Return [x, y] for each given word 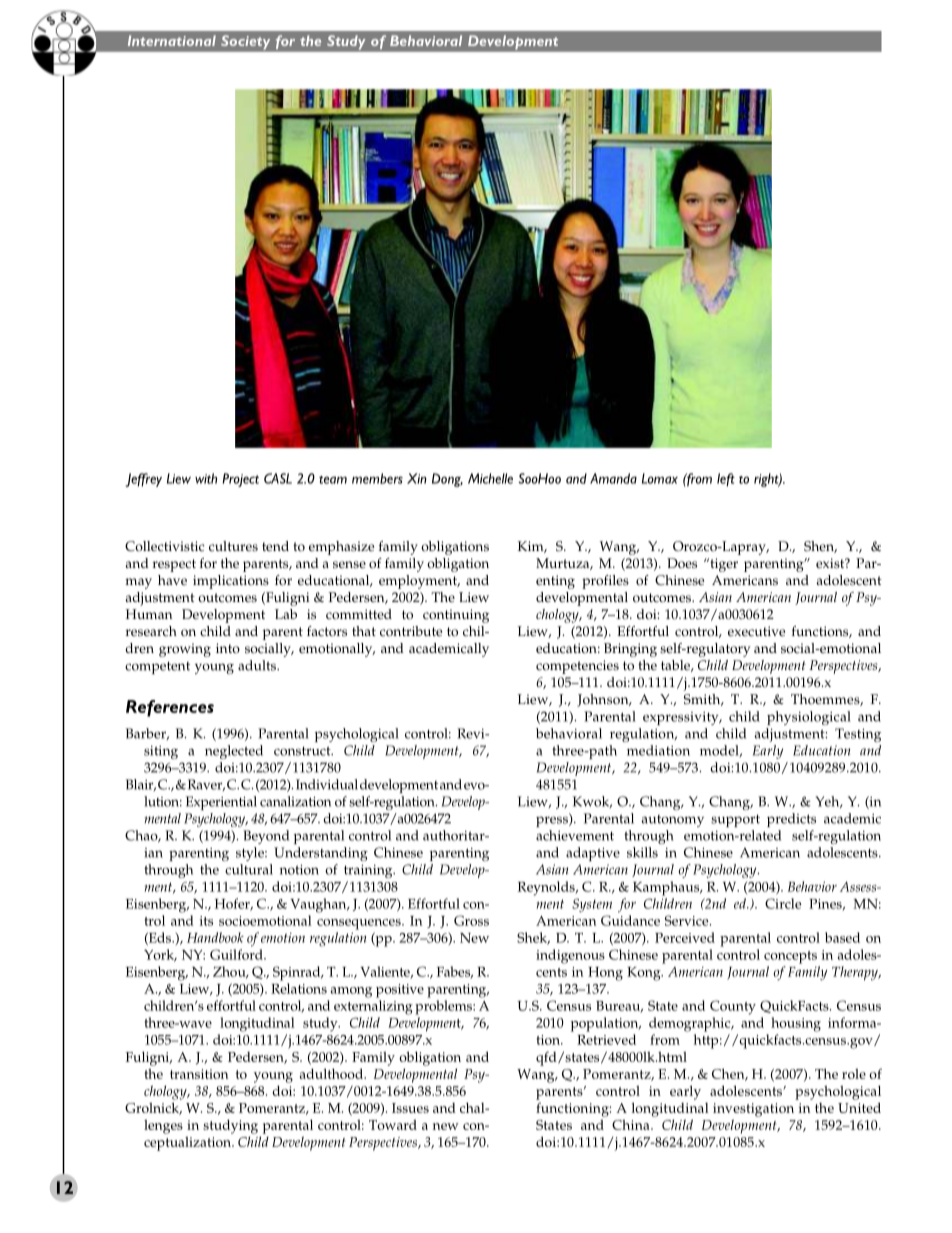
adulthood [332, 1073]
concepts [790, 957]
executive [756, 631]
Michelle [490, 478]
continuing [456, 616]
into [228, 648]
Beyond [266, 837]
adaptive [593, 854]
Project [240, 480]
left [726, 480]
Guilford [237, 954]
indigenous [570, 956]
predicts [791, 820]
